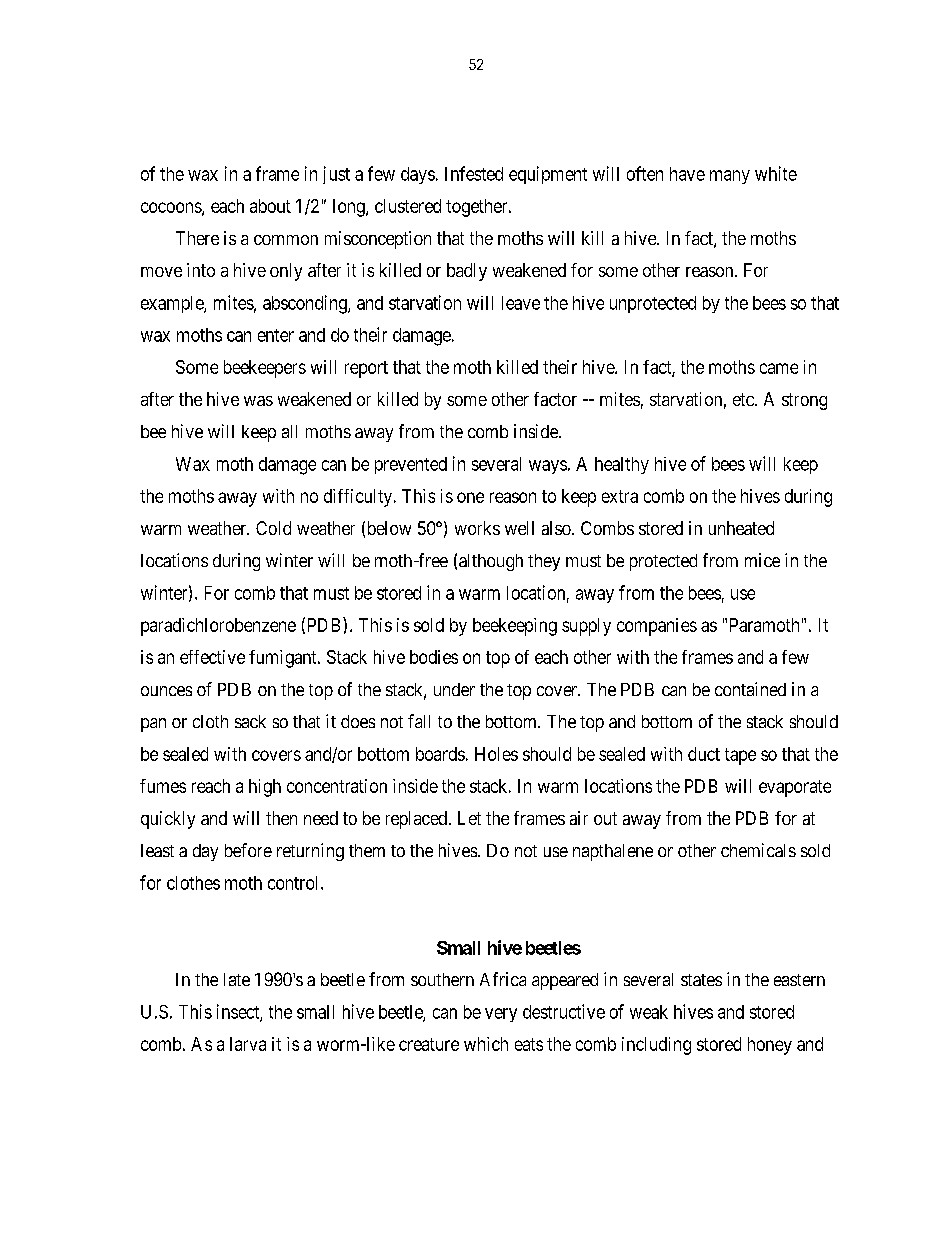  Describe the element at coordinates (273, 528) in the screenshot. I see `Cold` at that location.
